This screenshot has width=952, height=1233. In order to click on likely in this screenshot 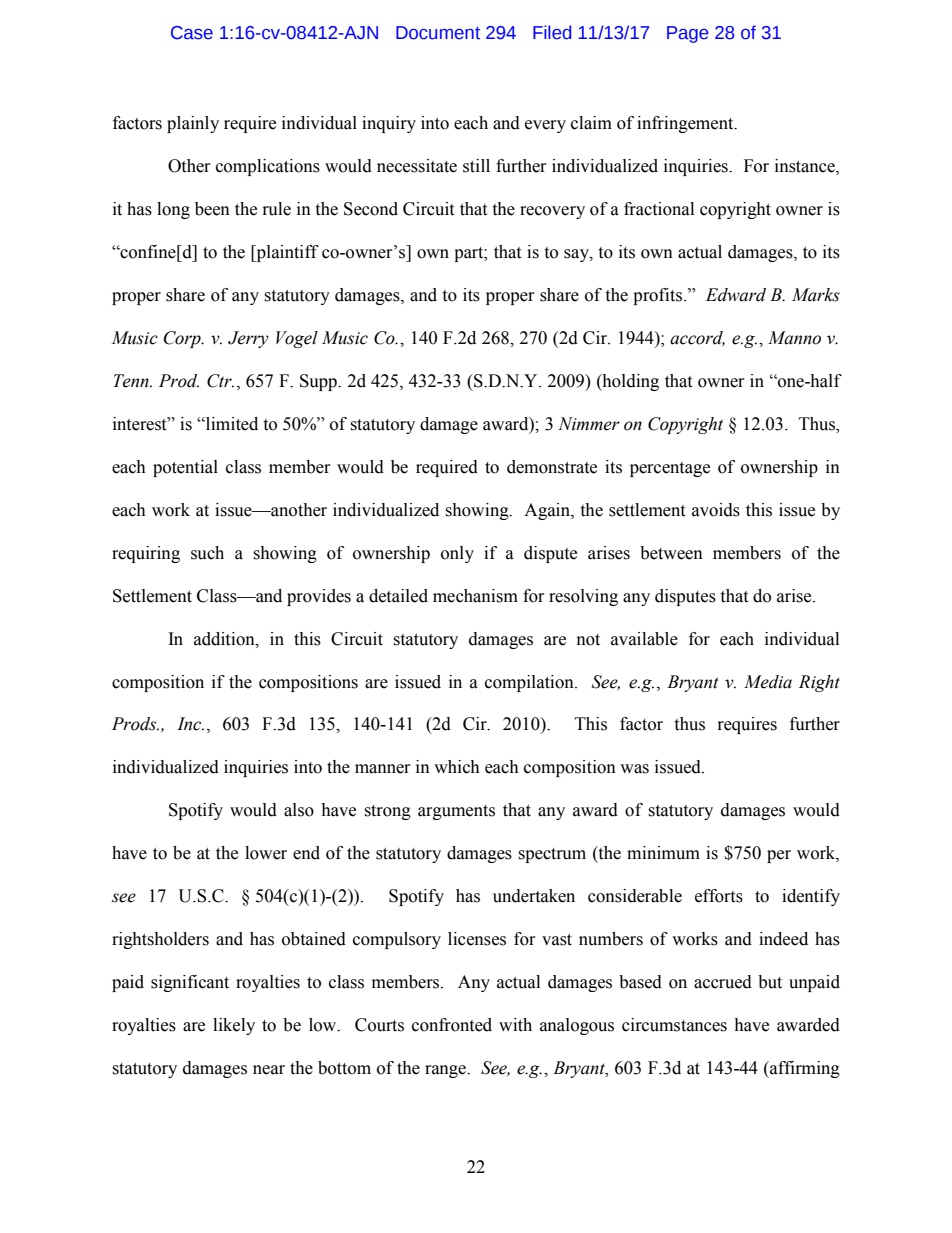, I will do `click(234, 1026)`.
